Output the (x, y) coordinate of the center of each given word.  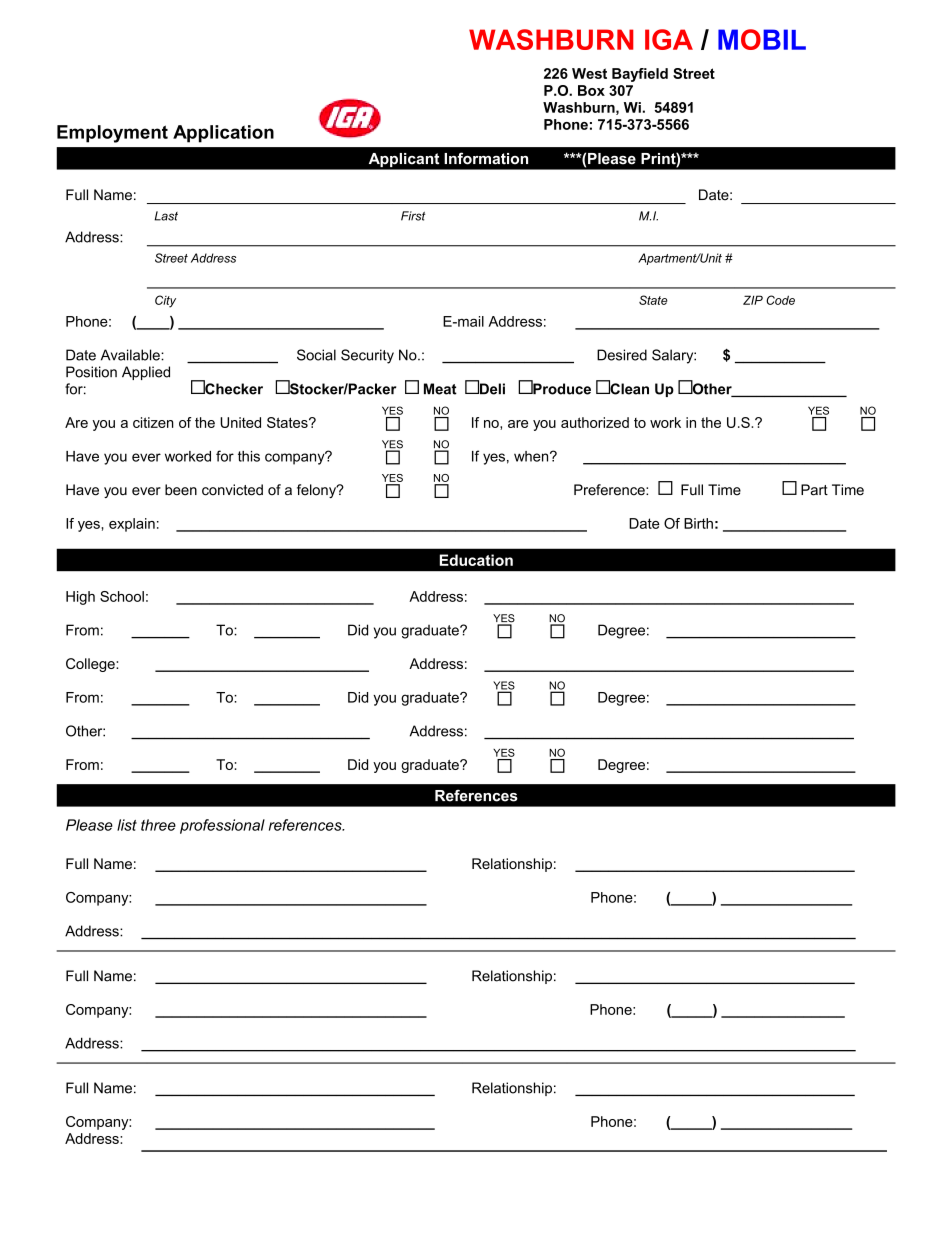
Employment (112, 134)
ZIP (753, 300)
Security (367, 356)
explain (132, 525)
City (165, 301)
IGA (669, 39)
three (158, 825)
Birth (698, 523)
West (589, 73)
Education (476, 560)
